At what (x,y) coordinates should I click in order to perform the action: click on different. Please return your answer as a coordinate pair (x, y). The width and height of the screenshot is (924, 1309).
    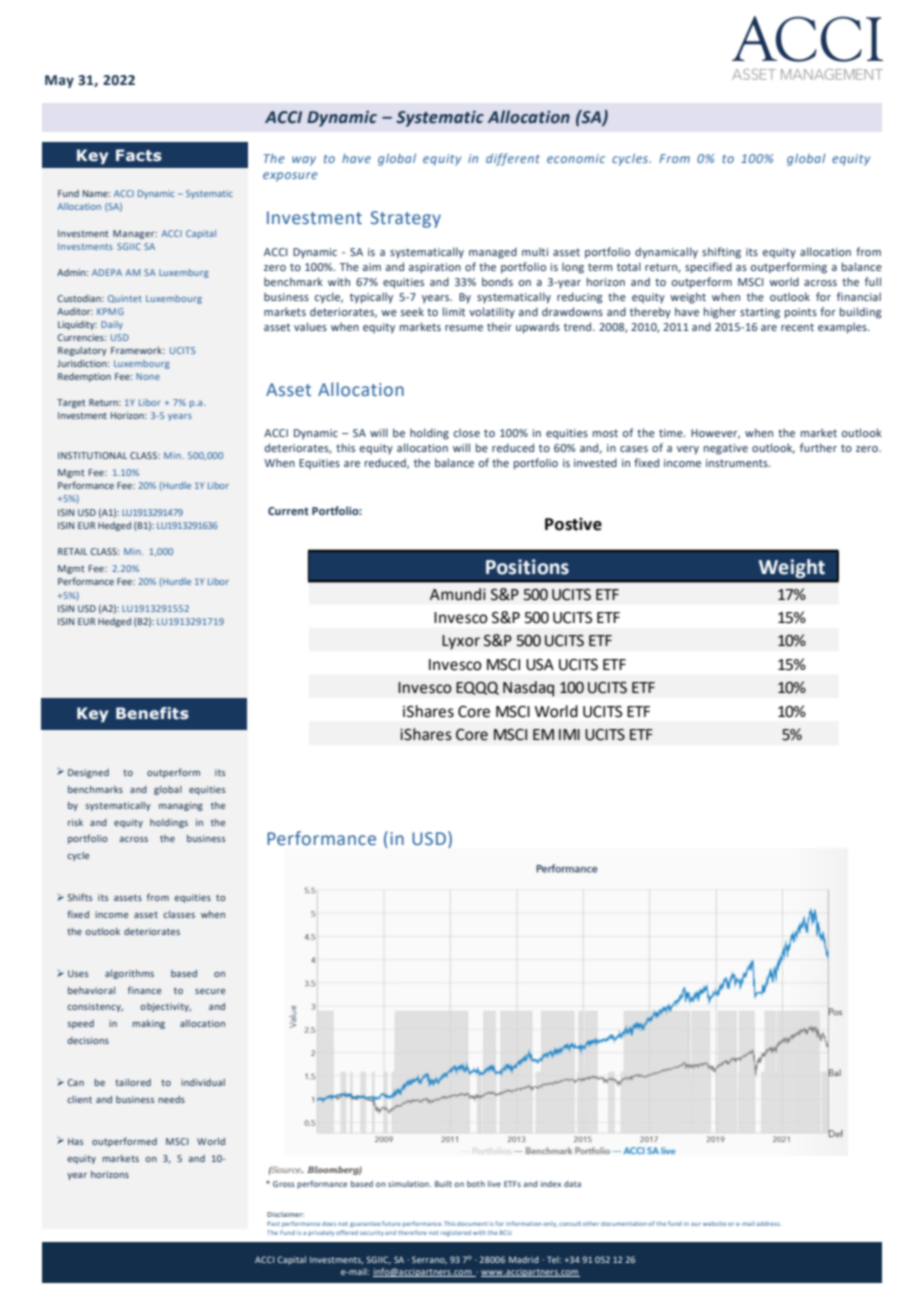
    Looking at the image, I should click on (513, 159).
